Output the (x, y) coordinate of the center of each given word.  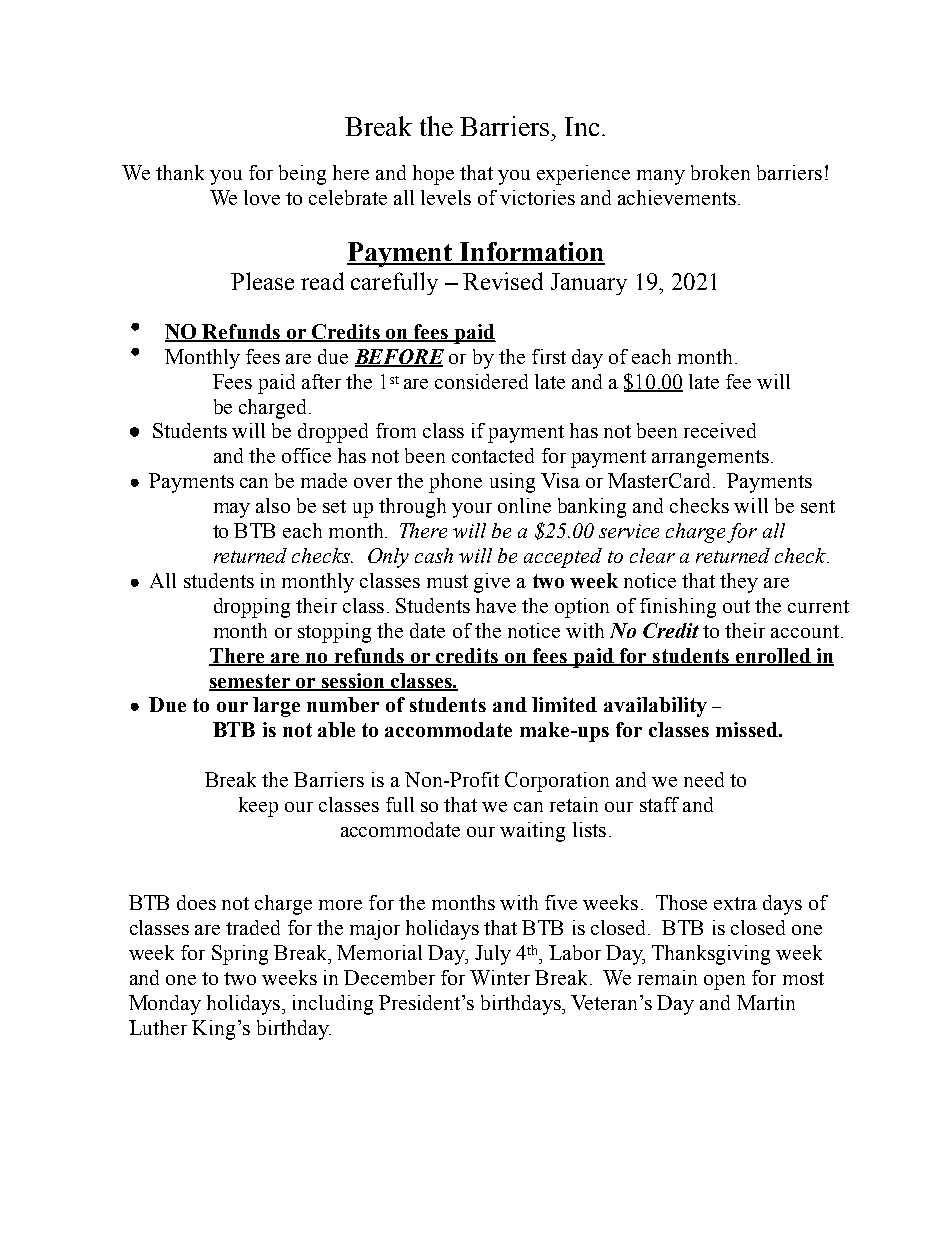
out (736, 606)
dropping (252, 608)
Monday (165, 1005)
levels (446, 197)
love (262, 197)
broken (720, 172)
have (496, 605)
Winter (500, 977)
